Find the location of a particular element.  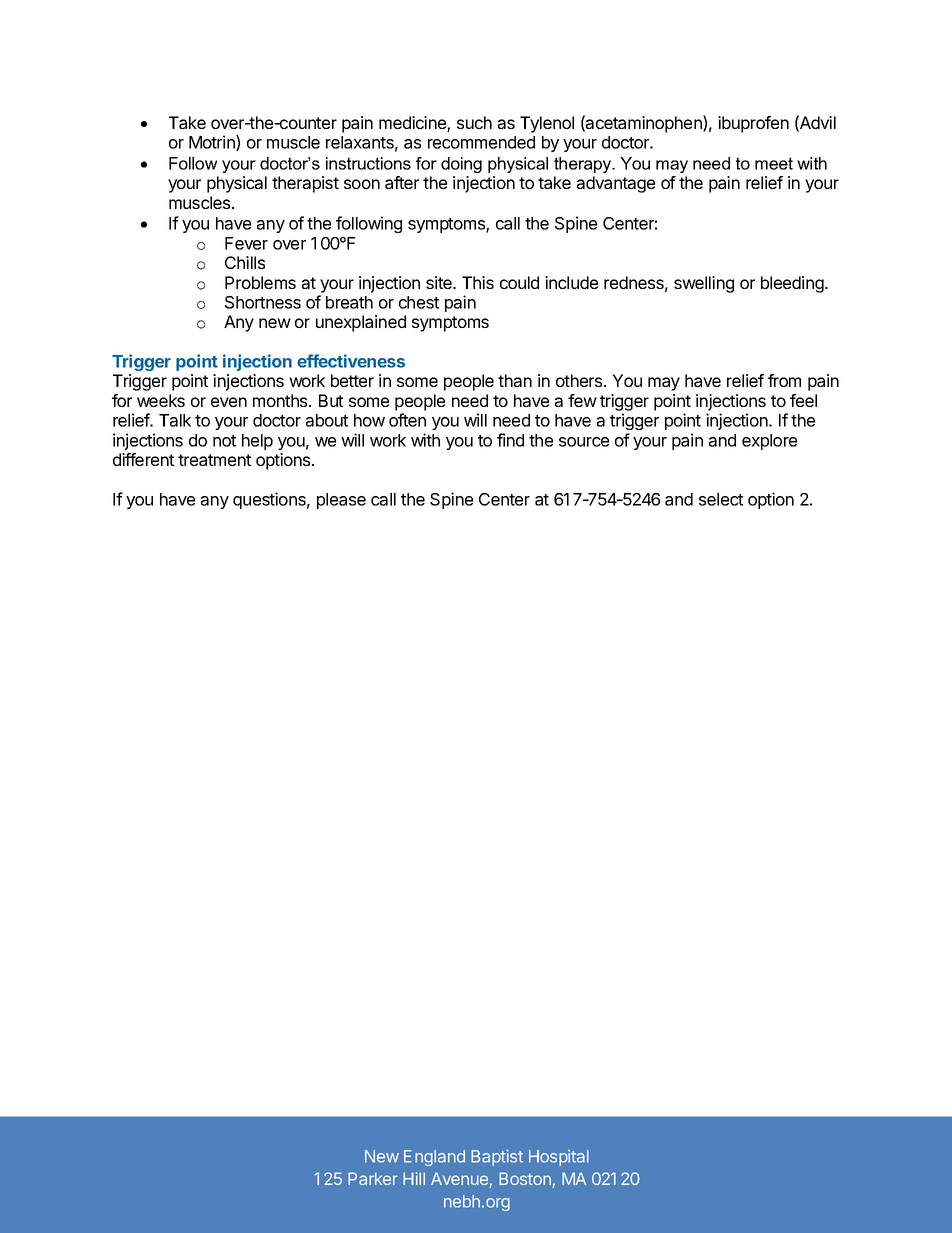

please is located at coordinates (341, 501).
